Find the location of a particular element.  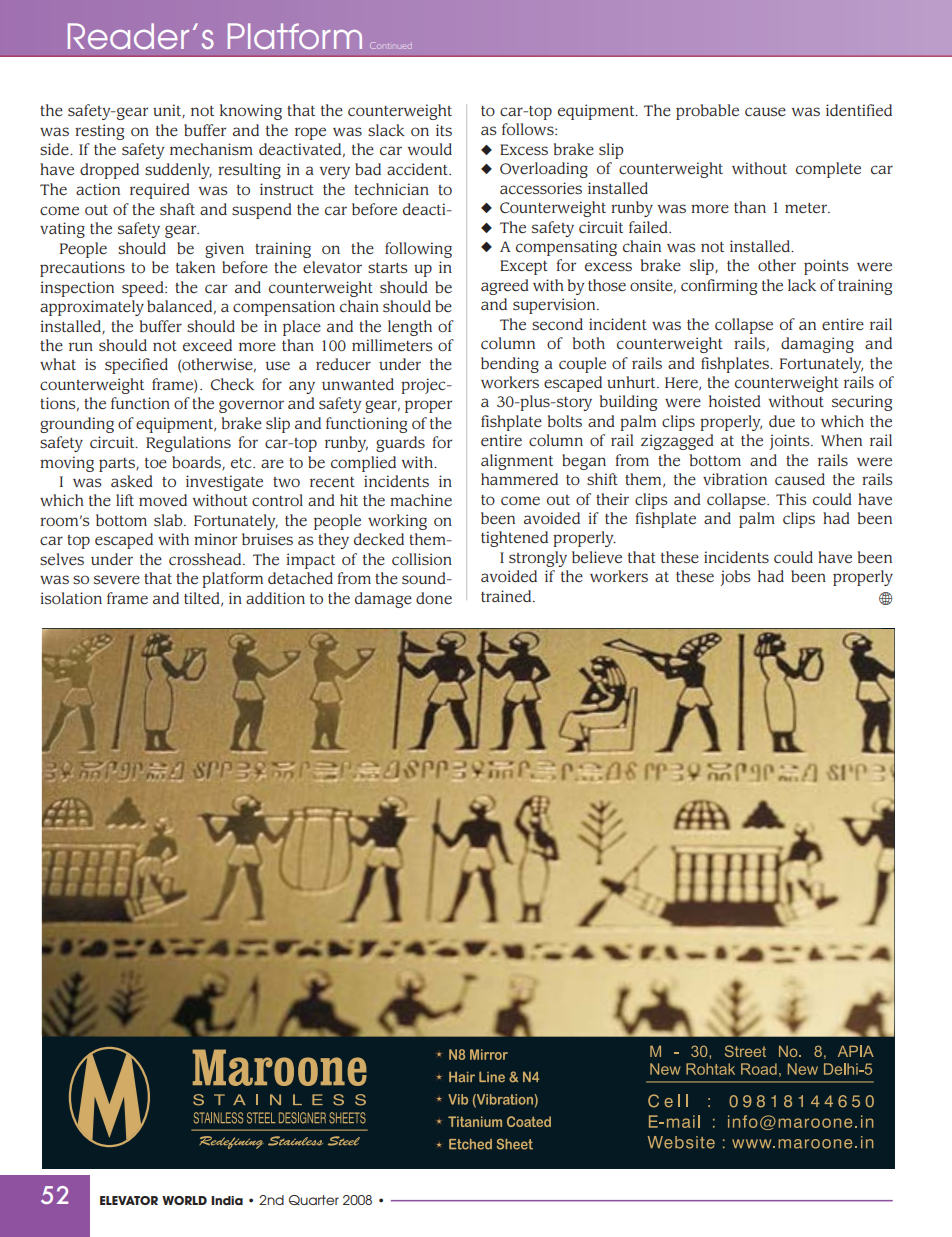

hoisted is located at coordinates (735, 401).
